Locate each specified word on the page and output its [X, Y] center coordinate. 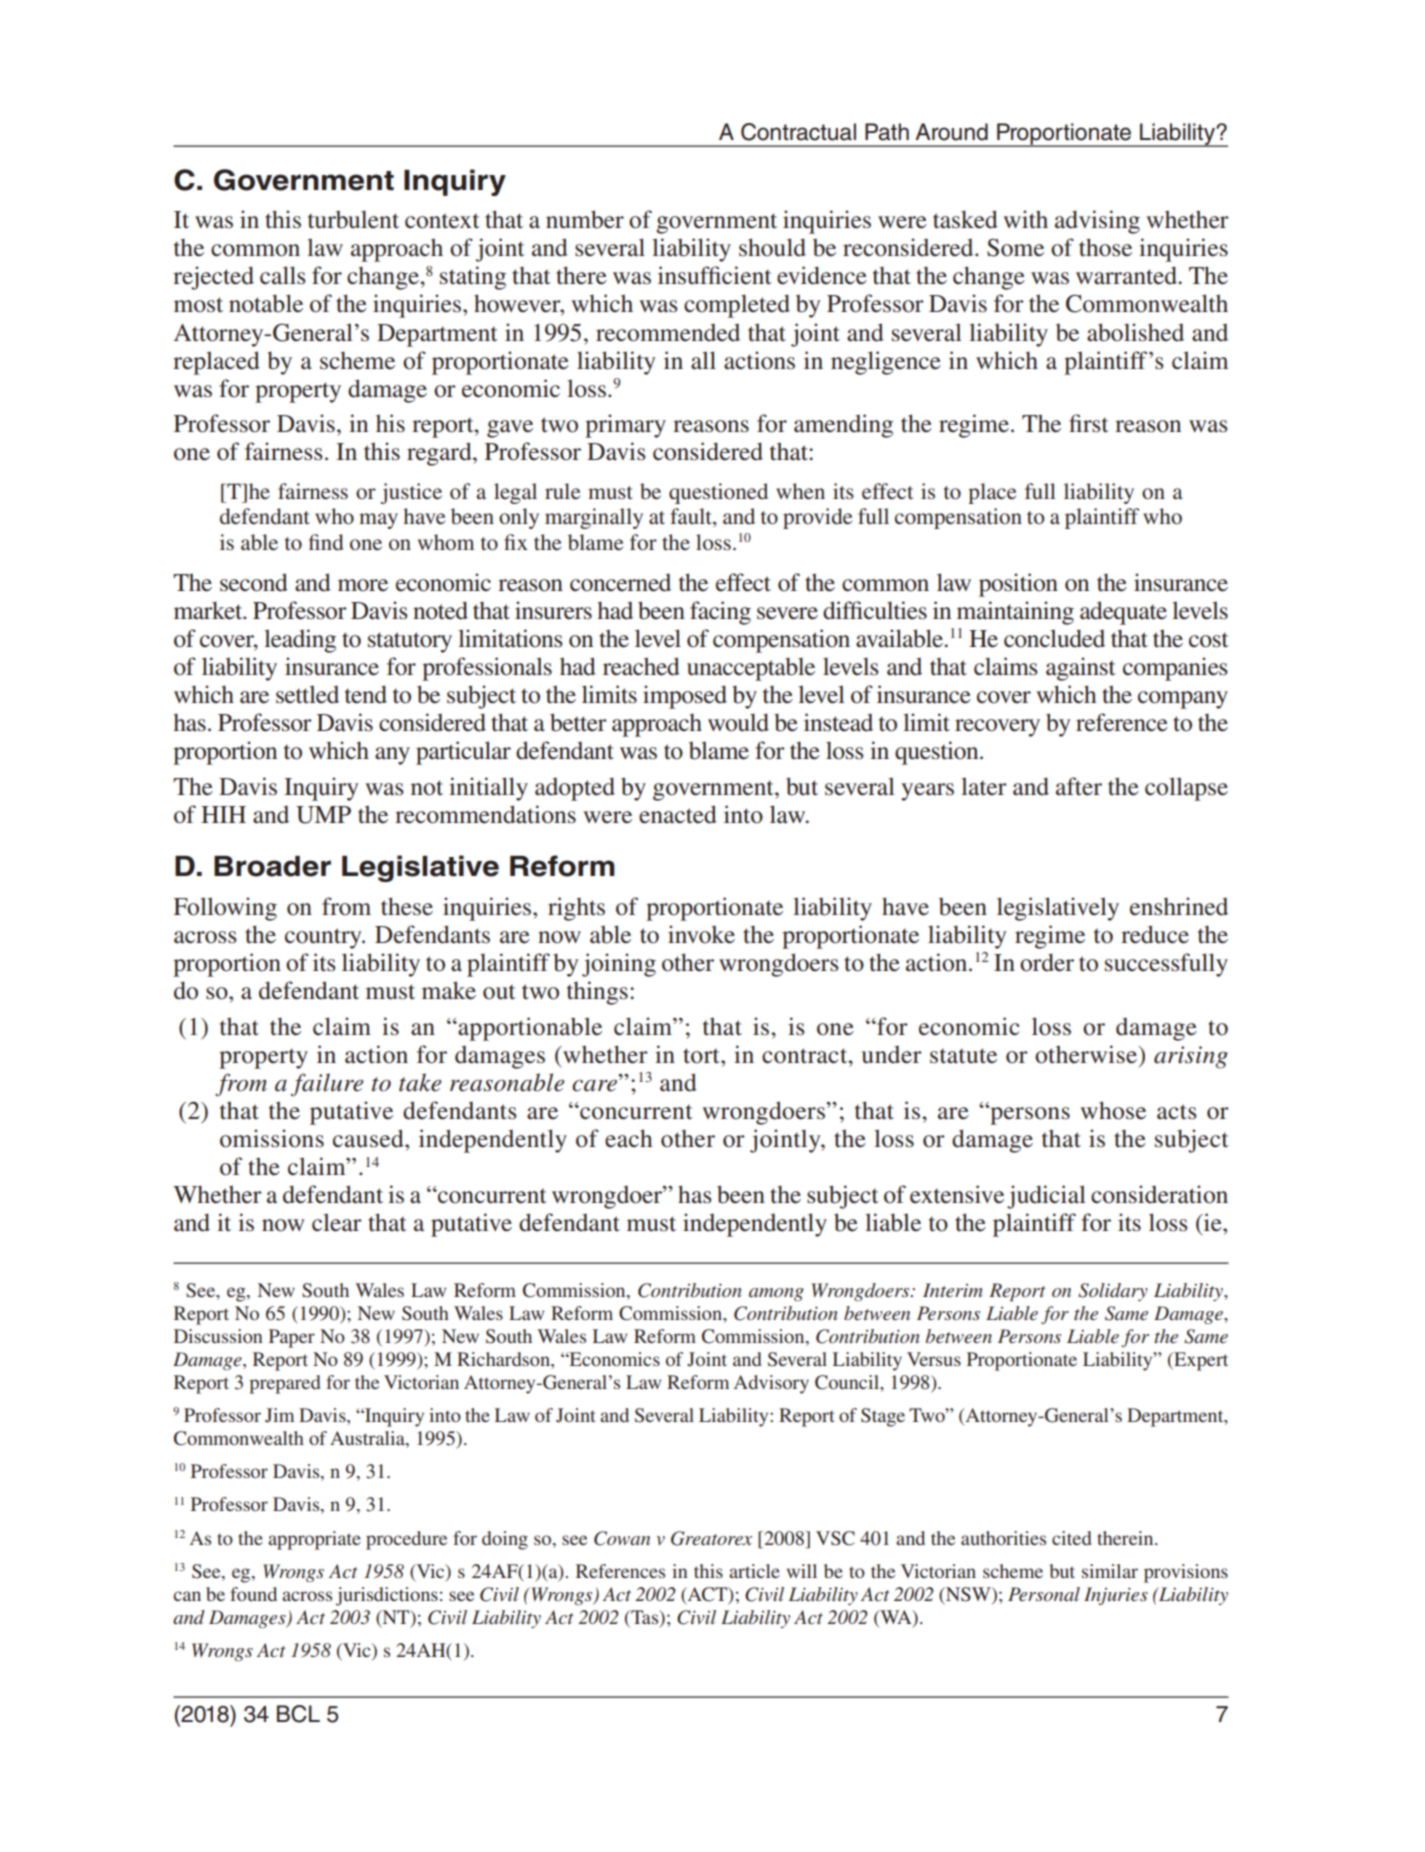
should [772, 247]
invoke [701, 934]
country [324, 938]
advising [1097, 222]
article [754, 1571]
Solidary [1113, 1292]
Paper [292, 1338]
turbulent [353, 219]
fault [692, 517]
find [326, 542]
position [1018, 585]
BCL [298, 1714]
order [1047, 962]
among [776, 1294]
